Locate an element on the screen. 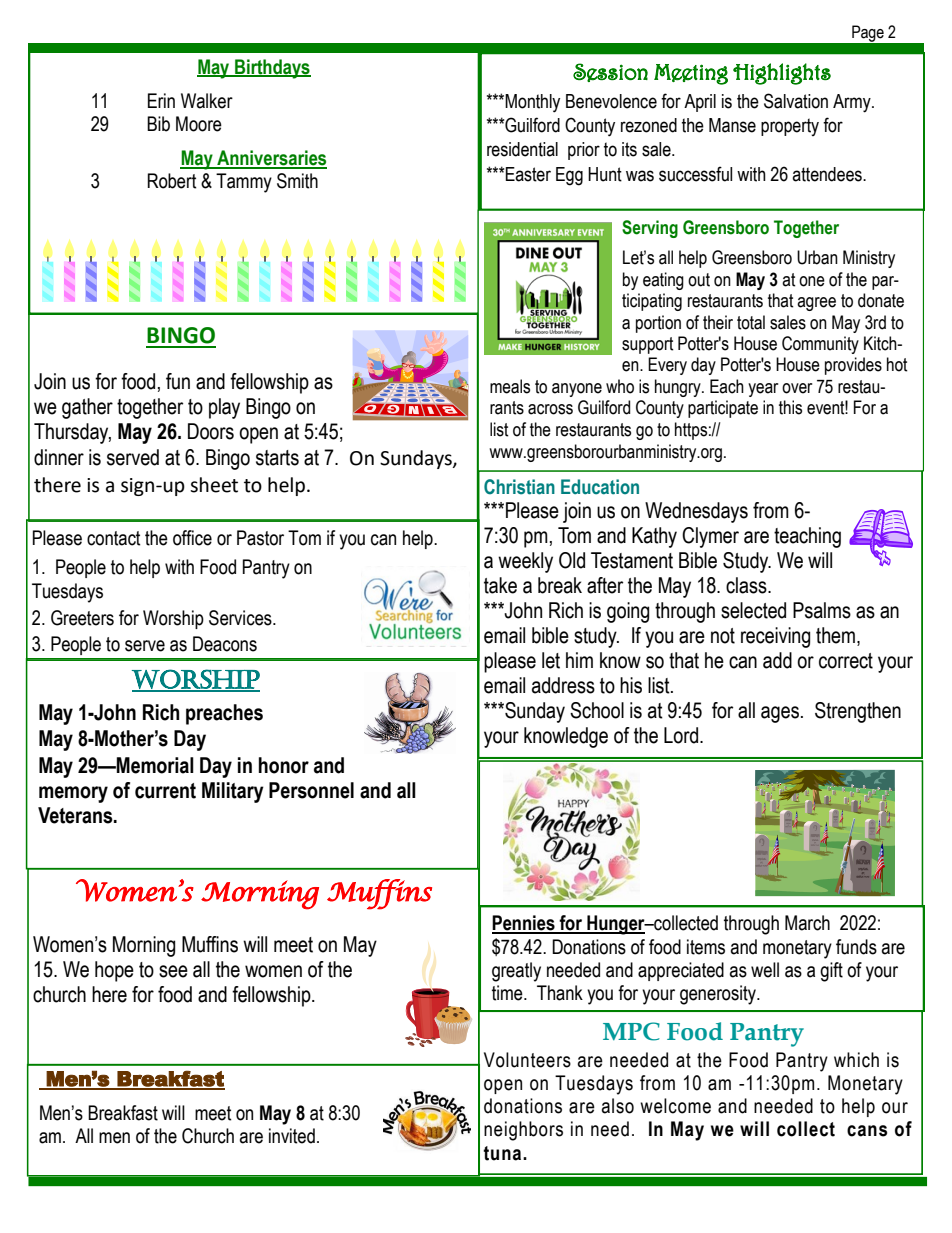  current is located at coordinates (165, 791).
